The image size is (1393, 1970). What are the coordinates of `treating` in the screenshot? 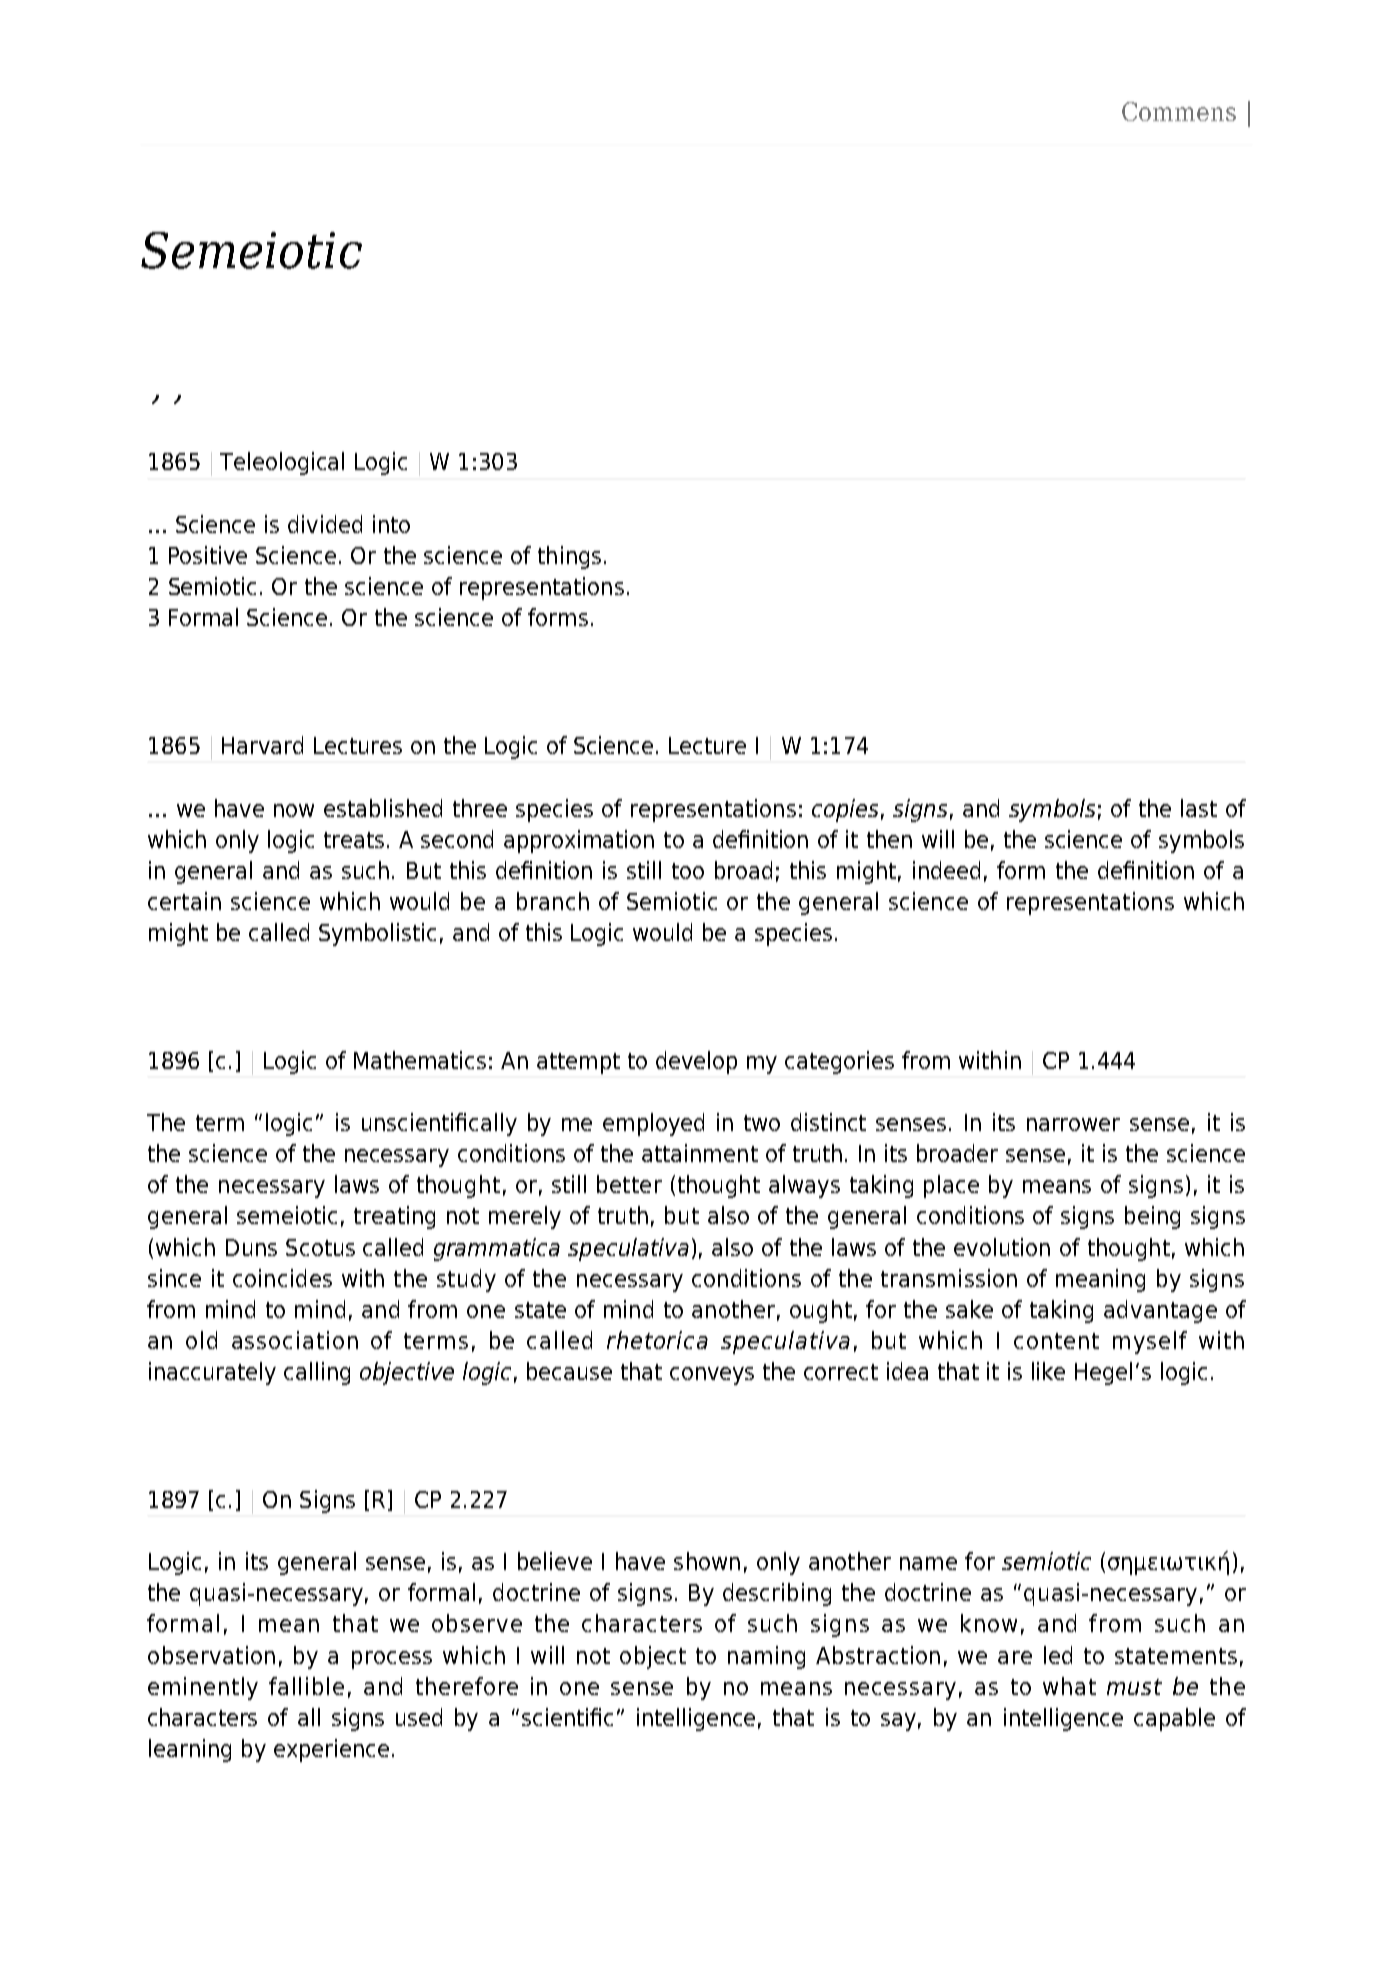 It's located at (394, 1217).
